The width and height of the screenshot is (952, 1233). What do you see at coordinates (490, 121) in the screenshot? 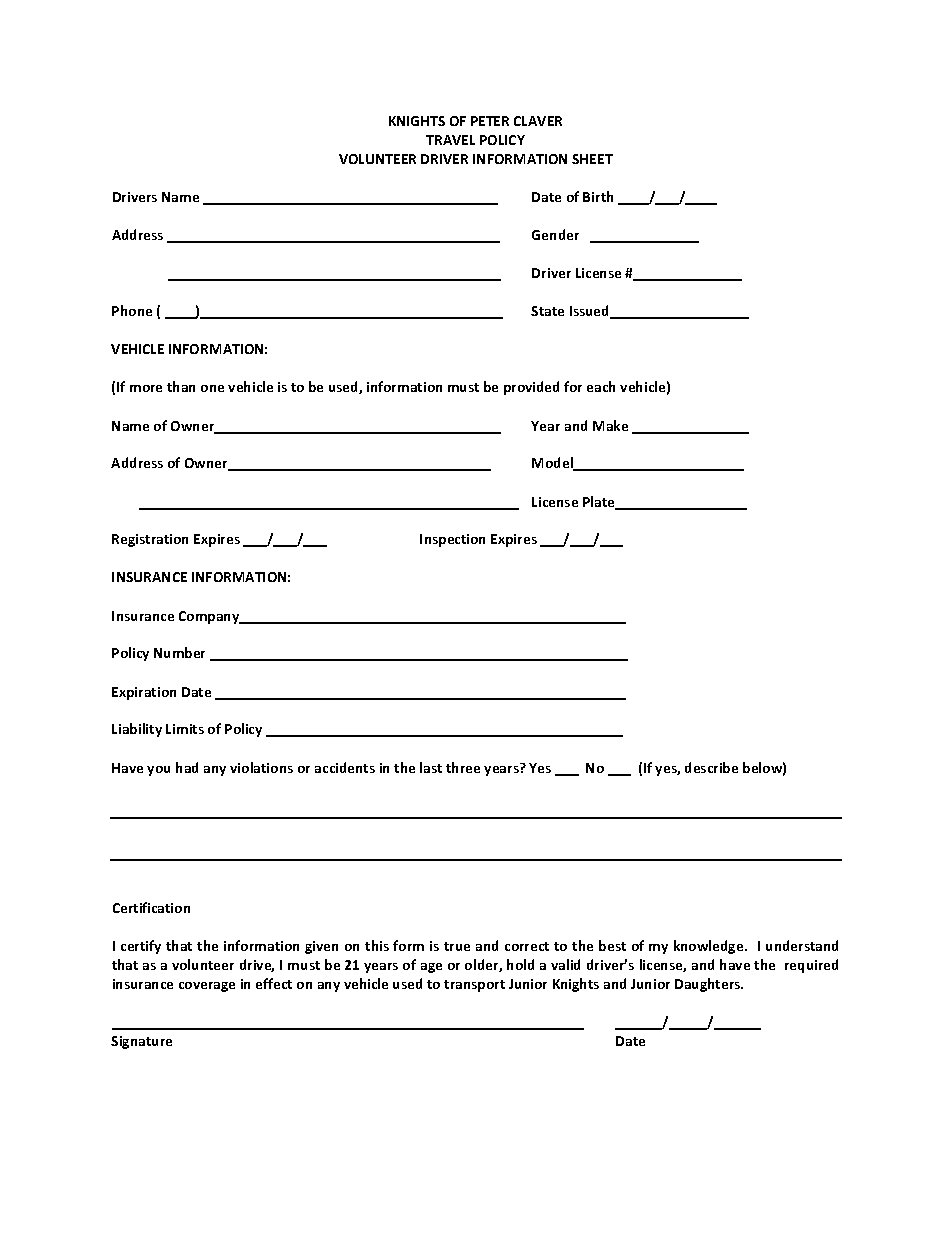
I see `PETER` at bounding box center [490, 121].
